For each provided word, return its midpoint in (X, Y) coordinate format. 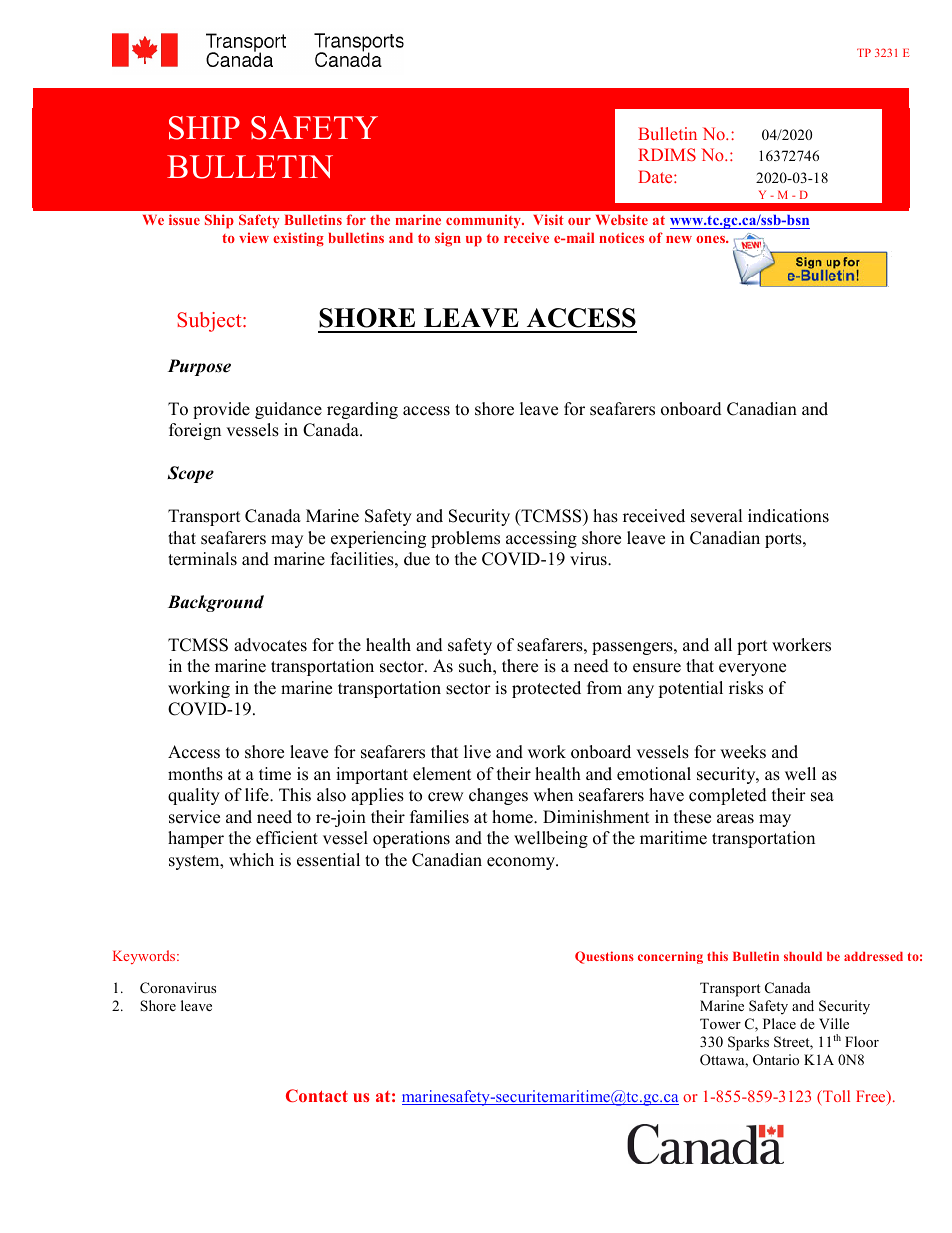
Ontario (776, 1060)
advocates (270, 645)
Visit (548, 219)
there (520, 666)
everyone (752, 669)
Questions (604, 957)
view (254, 237)
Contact (317, 1095)
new (679, 239)
